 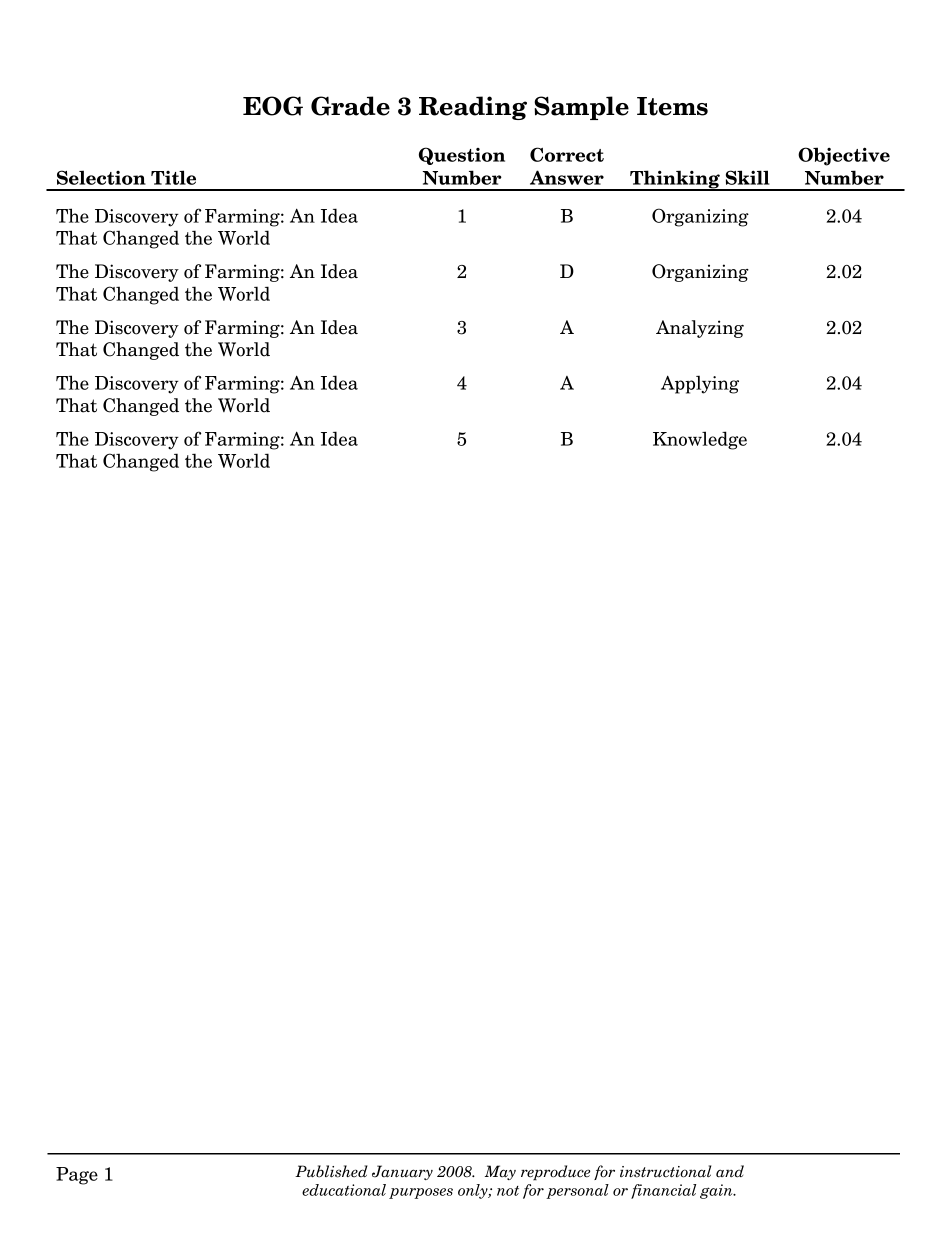 I want to click on Knowledge, so click(x=700, y=440).
